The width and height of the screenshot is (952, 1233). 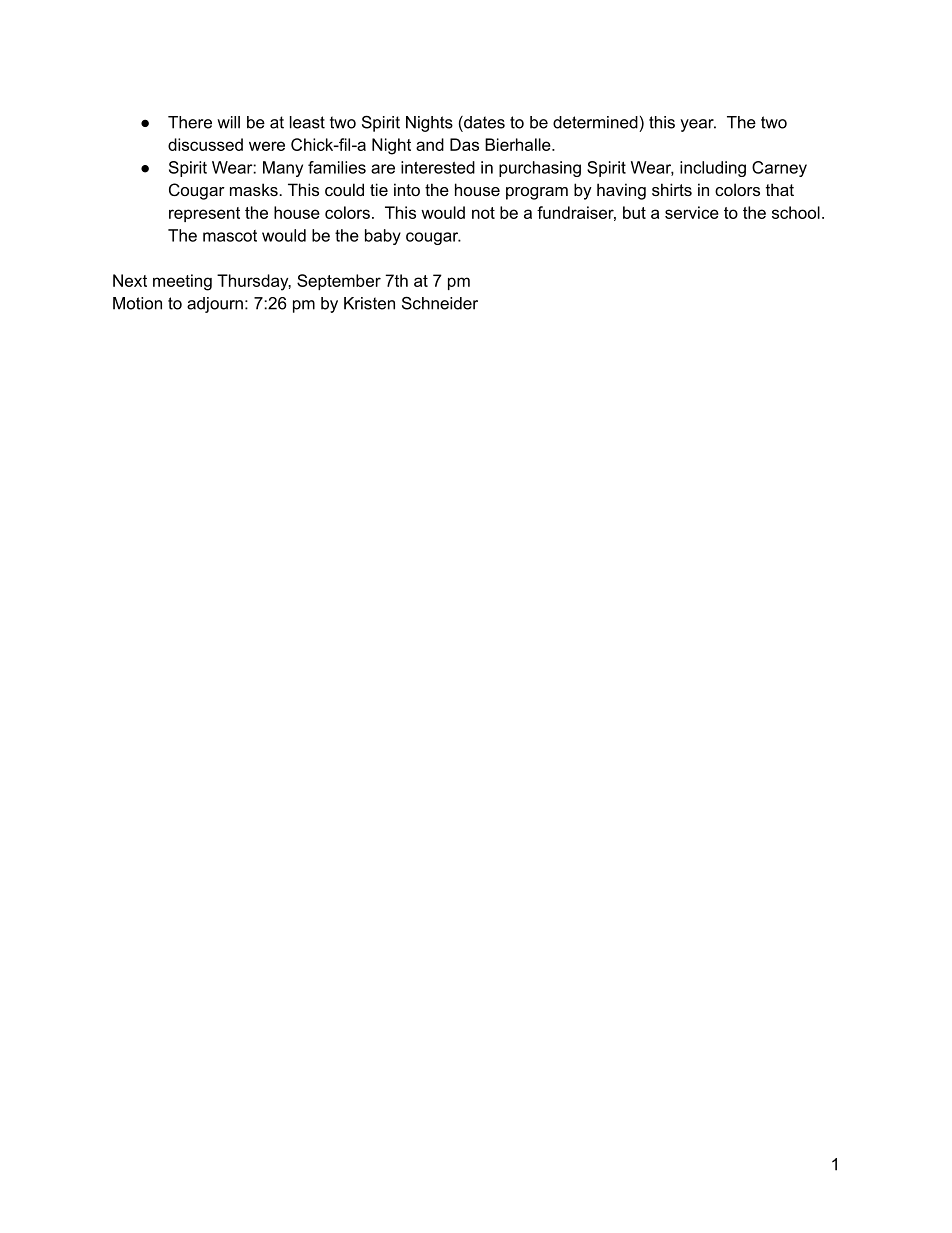 What do you see at coordinates (440, 303) in the screenshot?
I see `Schneider` at bounding box center [440, 303].
